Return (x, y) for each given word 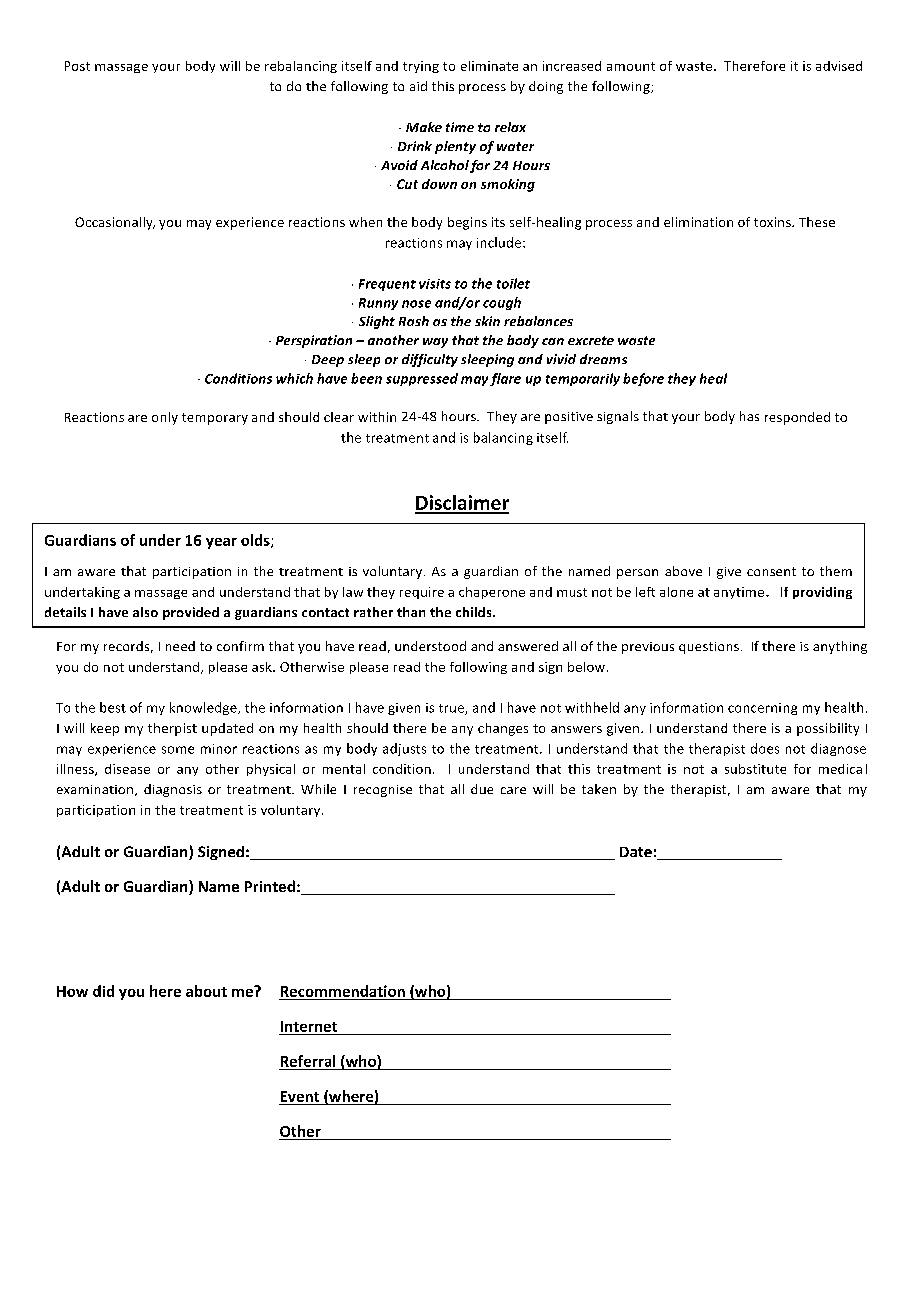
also (145, 612)
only (165, 418)
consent (771, 571)
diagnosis (173, 790)
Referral (308, 1061)
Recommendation (343, 991)
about (206, 991)
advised (839, 66)
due (482, 789)
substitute (755, 769)
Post (77, 66)
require (422, 593)
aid (418, 86)
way (435, 343)
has (749, 416)
